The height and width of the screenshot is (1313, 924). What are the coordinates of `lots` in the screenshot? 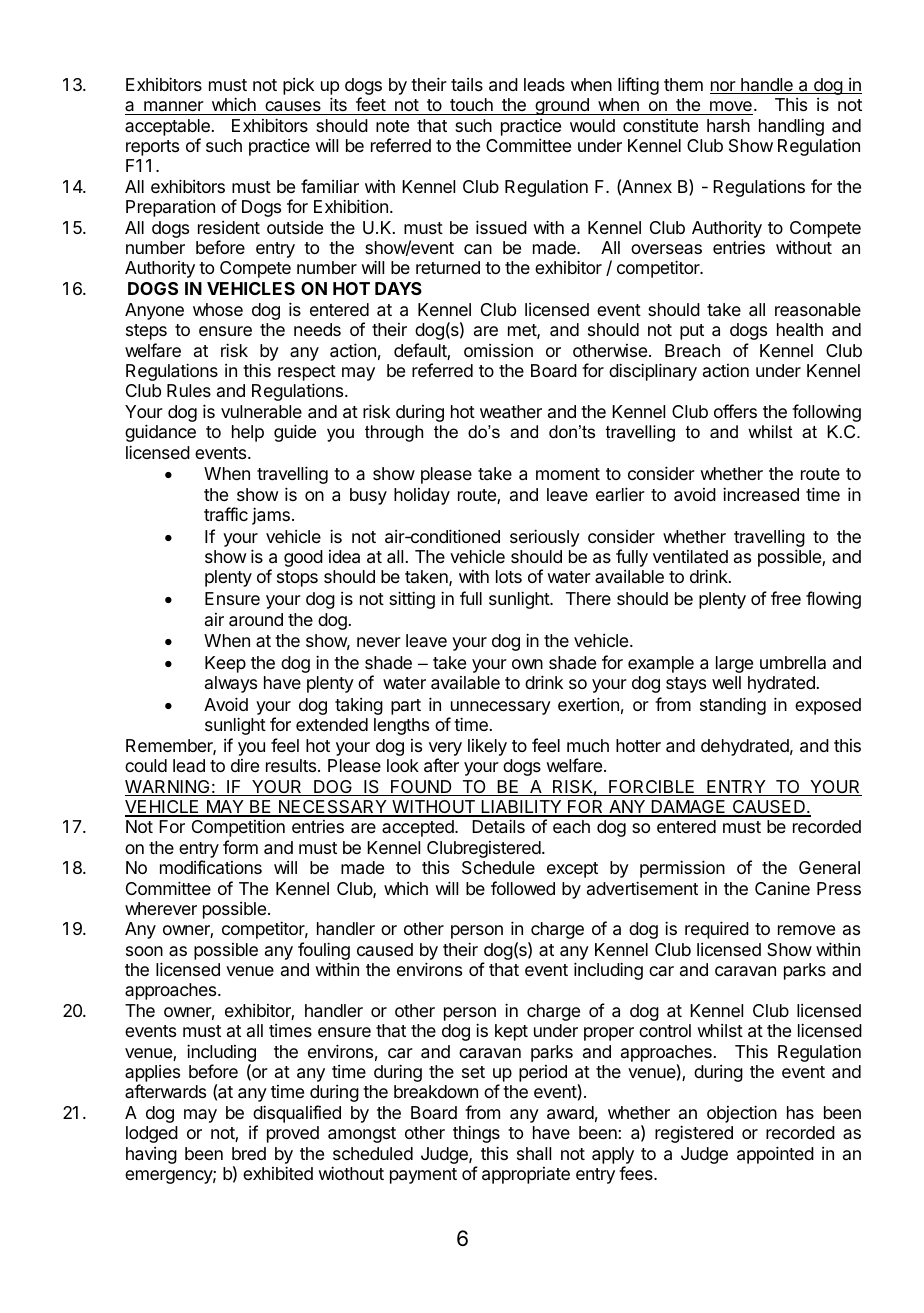 It's located at (509, 576).
